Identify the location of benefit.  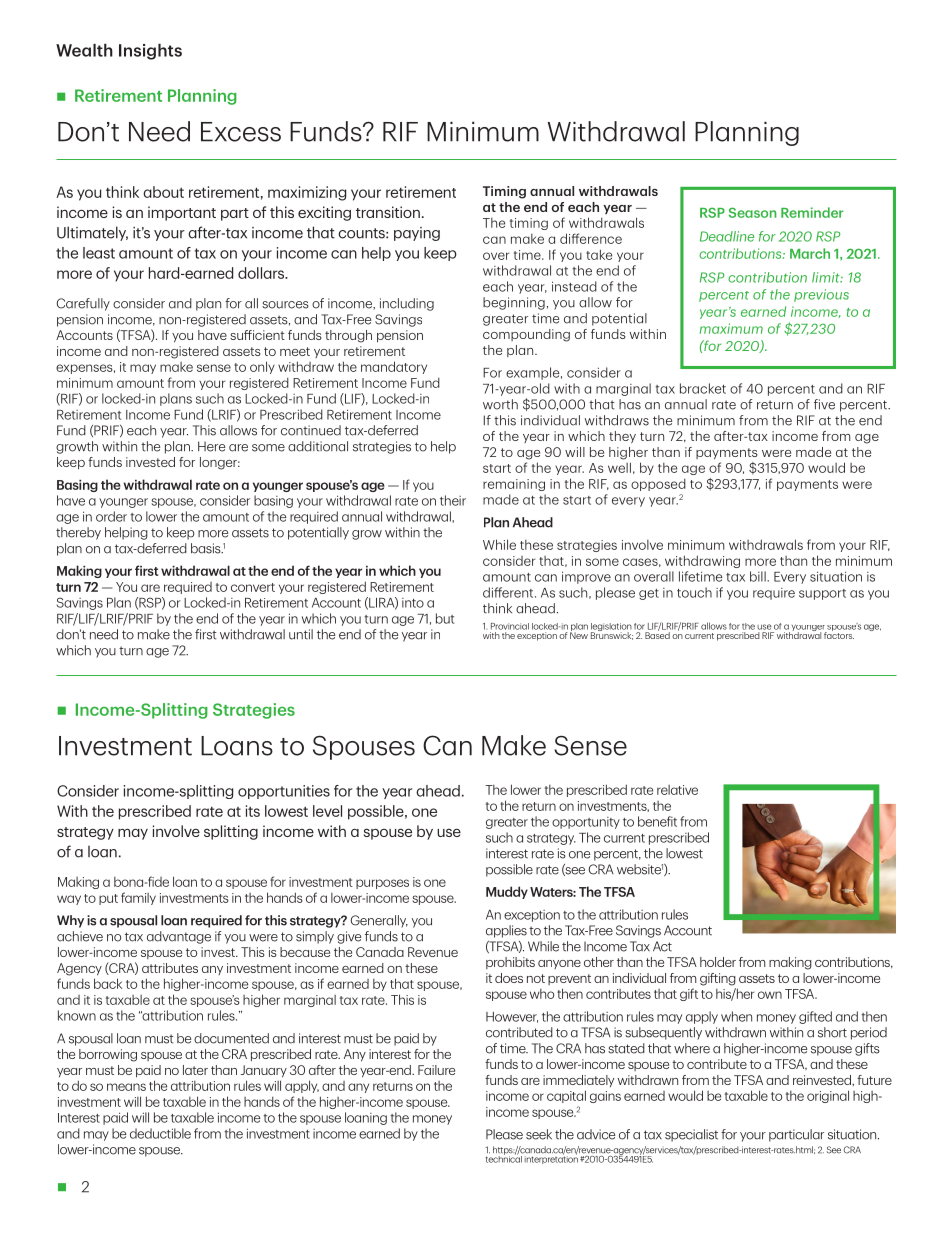
(657, 821).
